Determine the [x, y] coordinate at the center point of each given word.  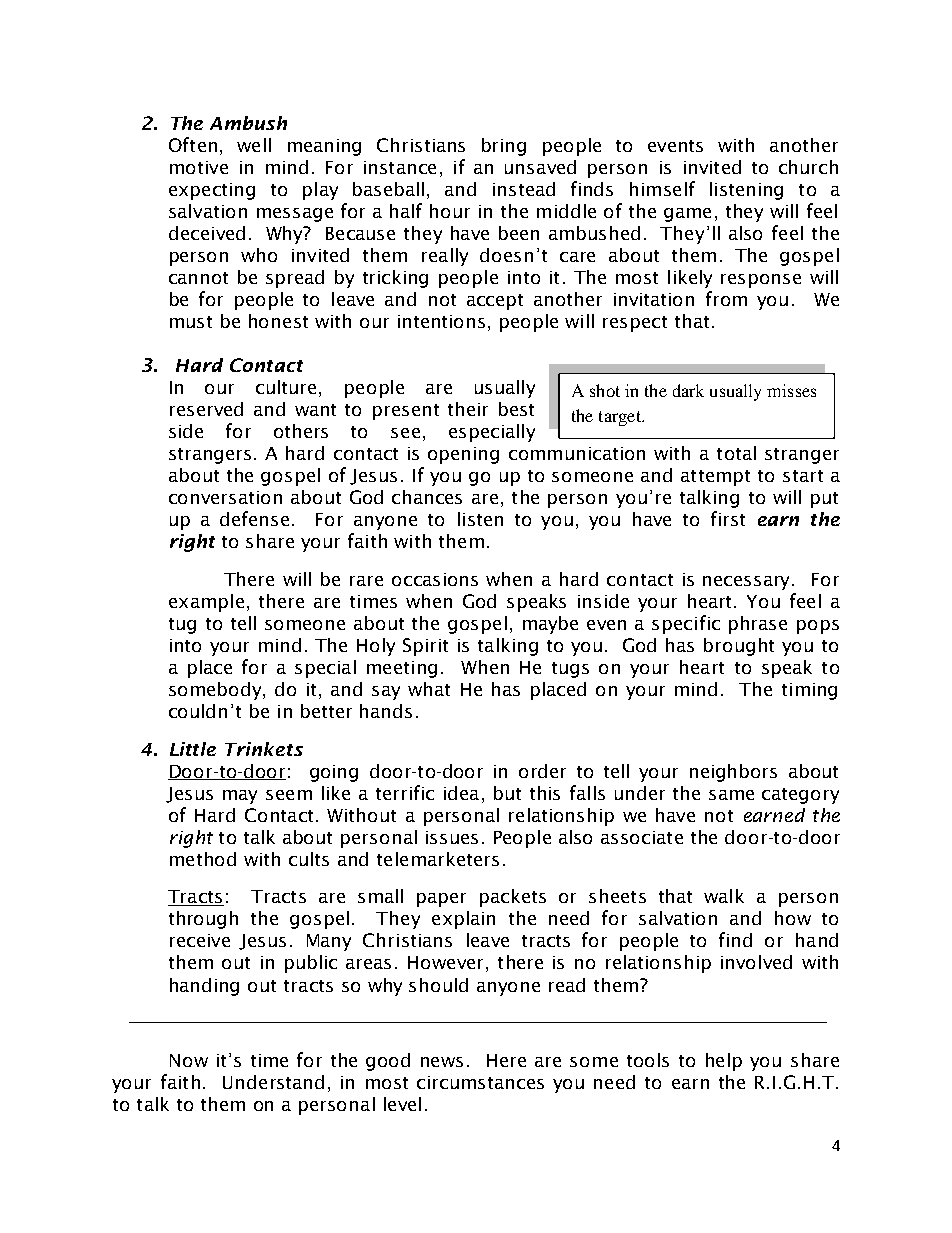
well [254, 145]
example [206, 603]
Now [189, 1060]
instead [524, 189]
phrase [758, 625]
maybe [550, 625]
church [808, 167]
